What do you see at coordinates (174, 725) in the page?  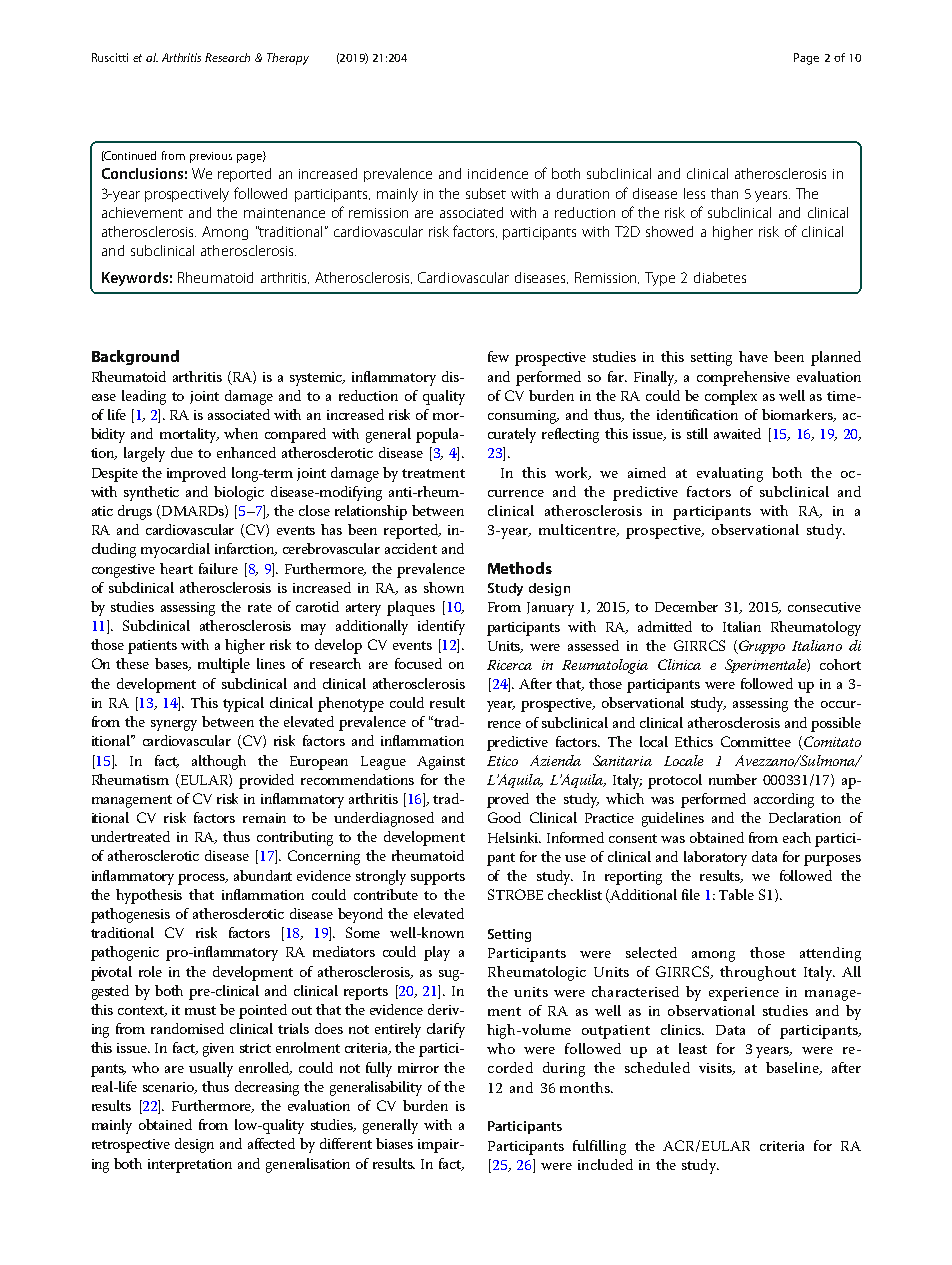 I see `synergy` at bounding box center [174, 725].
